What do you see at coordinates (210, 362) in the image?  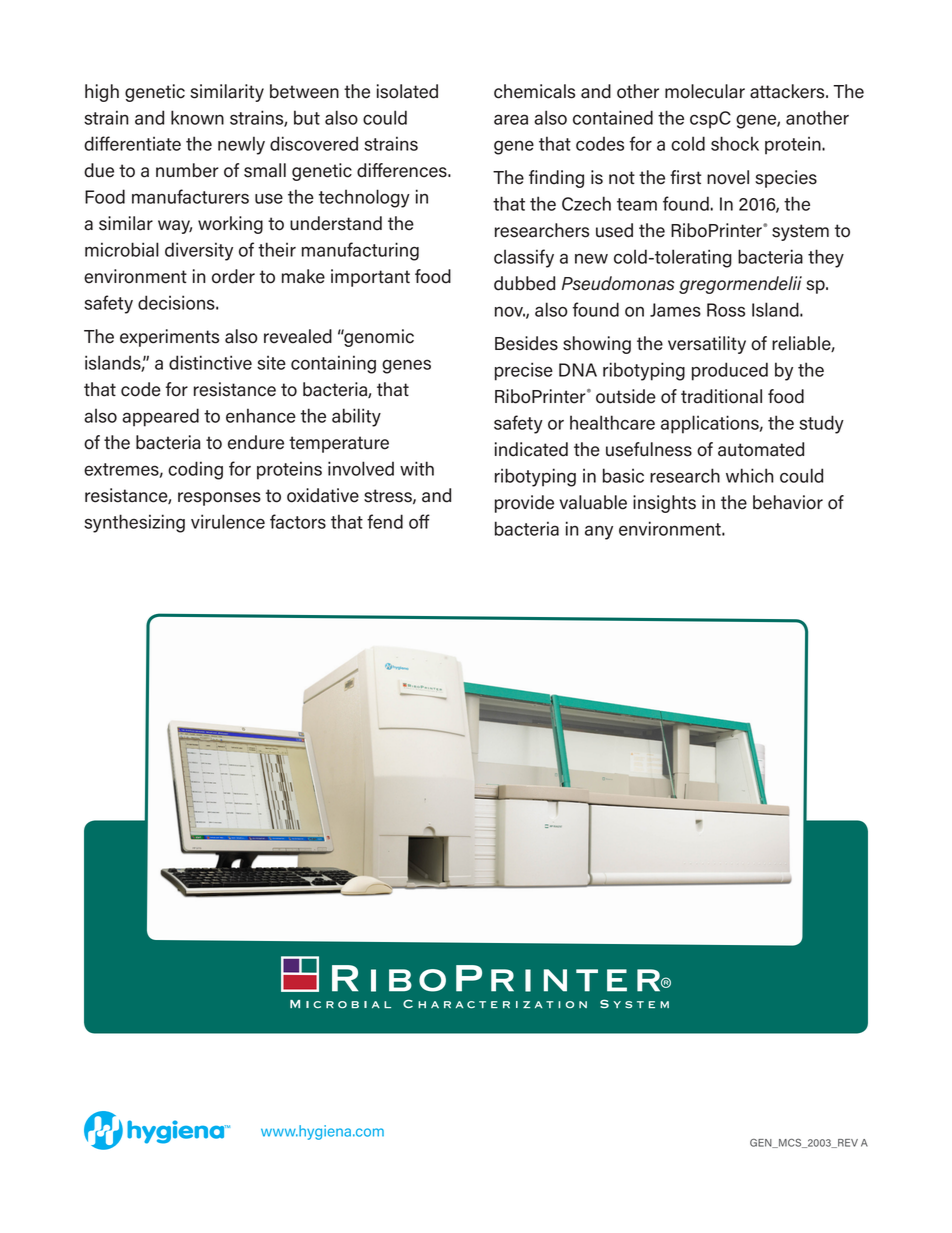 I see `distinctive` at bounding box center [210, 362].
